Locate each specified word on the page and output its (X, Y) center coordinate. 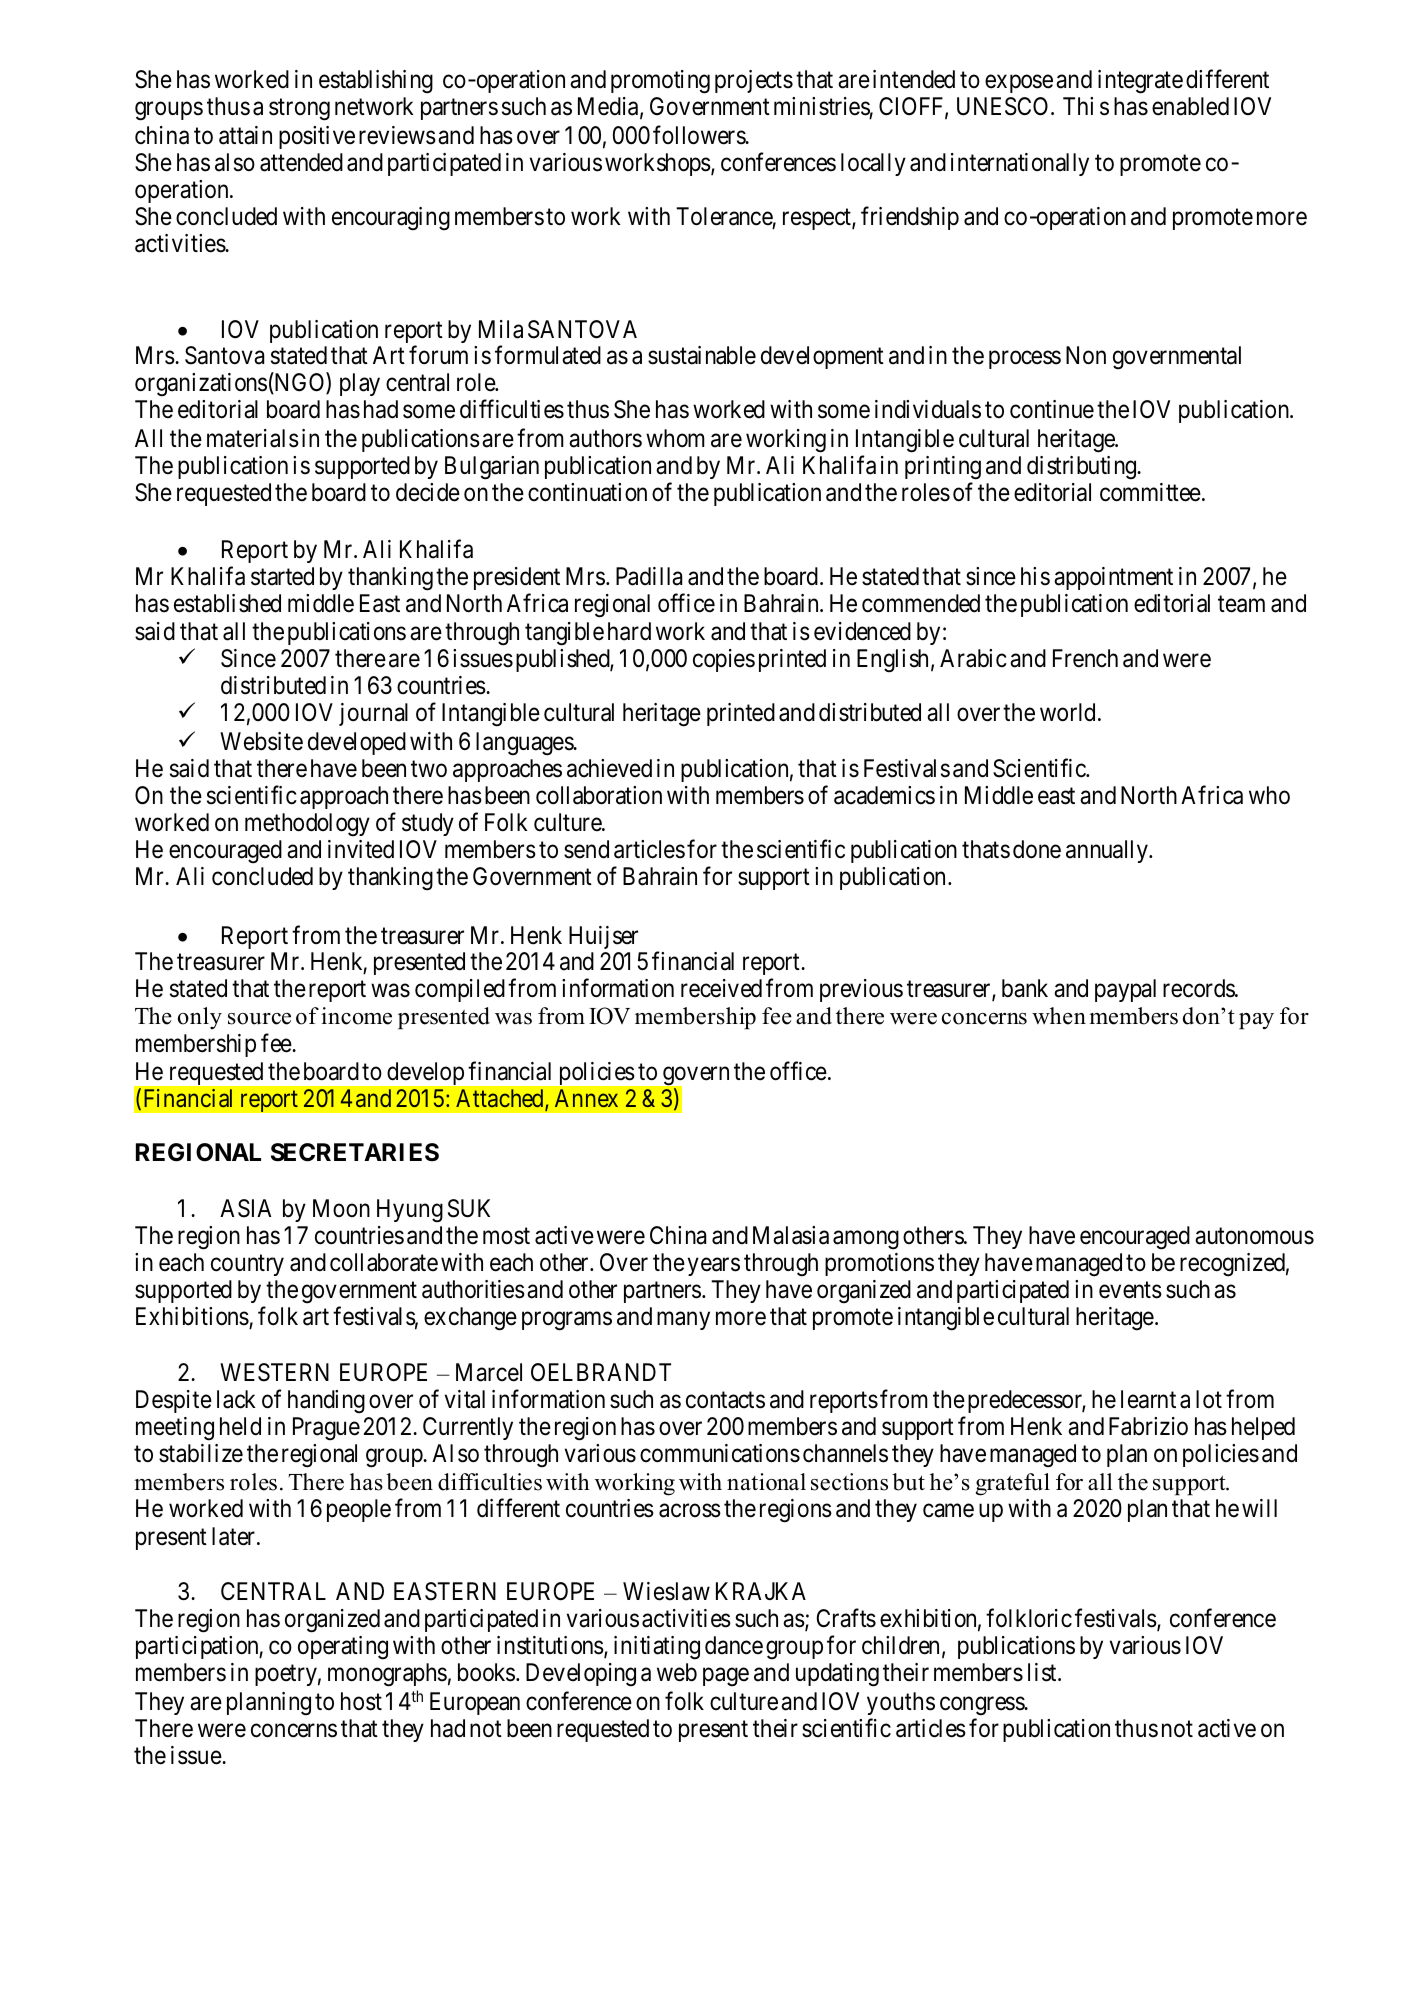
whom (675, 438)
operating (343, 1648)
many (683, 1321)
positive (317, 137)
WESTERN (274, 1372)
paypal (1125, 990)
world (1067, 712)
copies (724, 660)
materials (253, 438)
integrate (1140, 82)
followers (700, 135)
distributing (1083, 468)
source (259, 1019)
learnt (1148, 1399)
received (721, 988)
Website (261, 741)
